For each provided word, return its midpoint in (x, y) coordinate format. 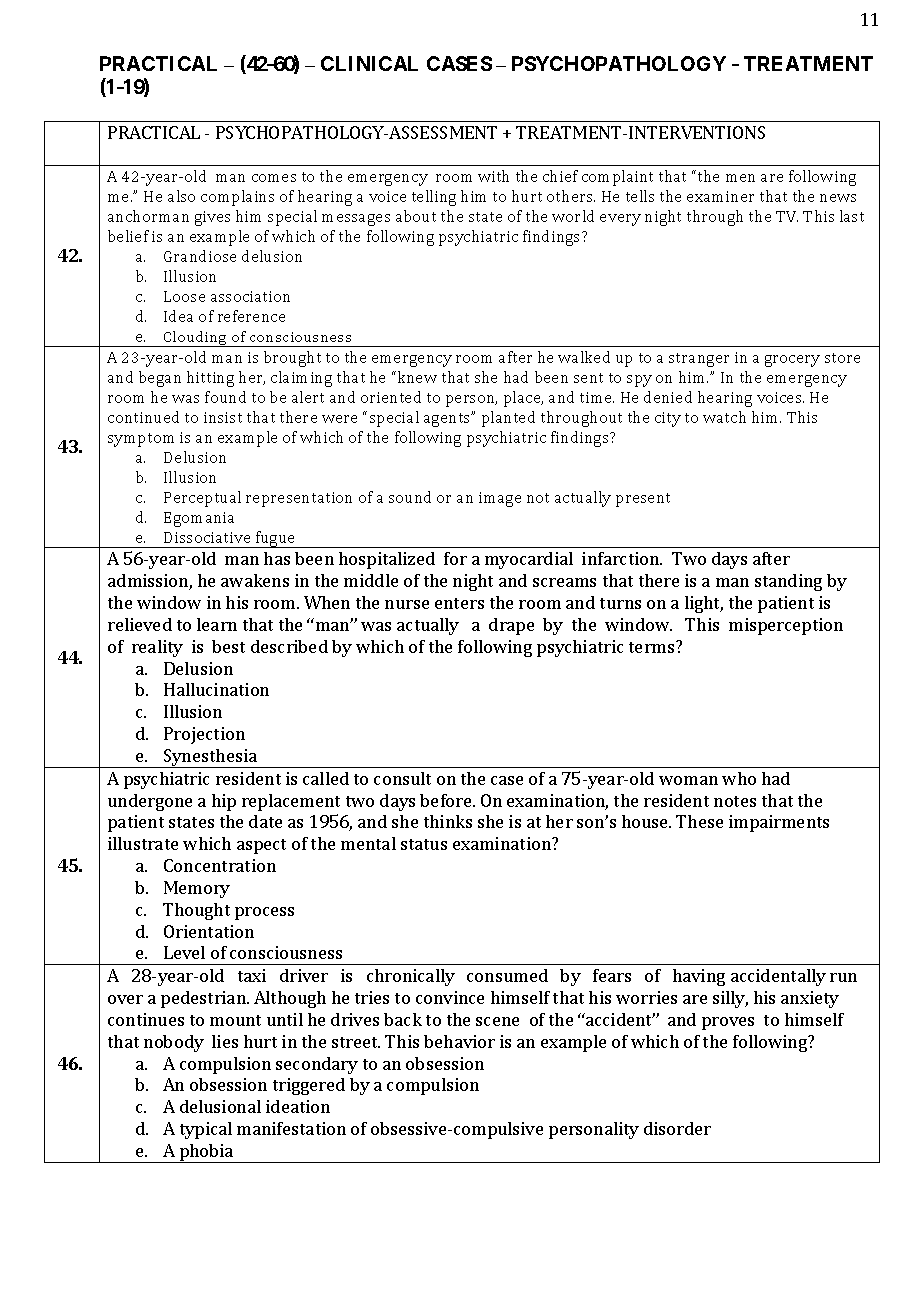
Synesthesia (210, 758)
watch (724, 417)
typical (206, 1130)
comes (274, 178)
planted (508, 419)
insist (223, 417)
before (447, 800)
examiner (720, 196)
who (739, 778)
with (493, 176)
